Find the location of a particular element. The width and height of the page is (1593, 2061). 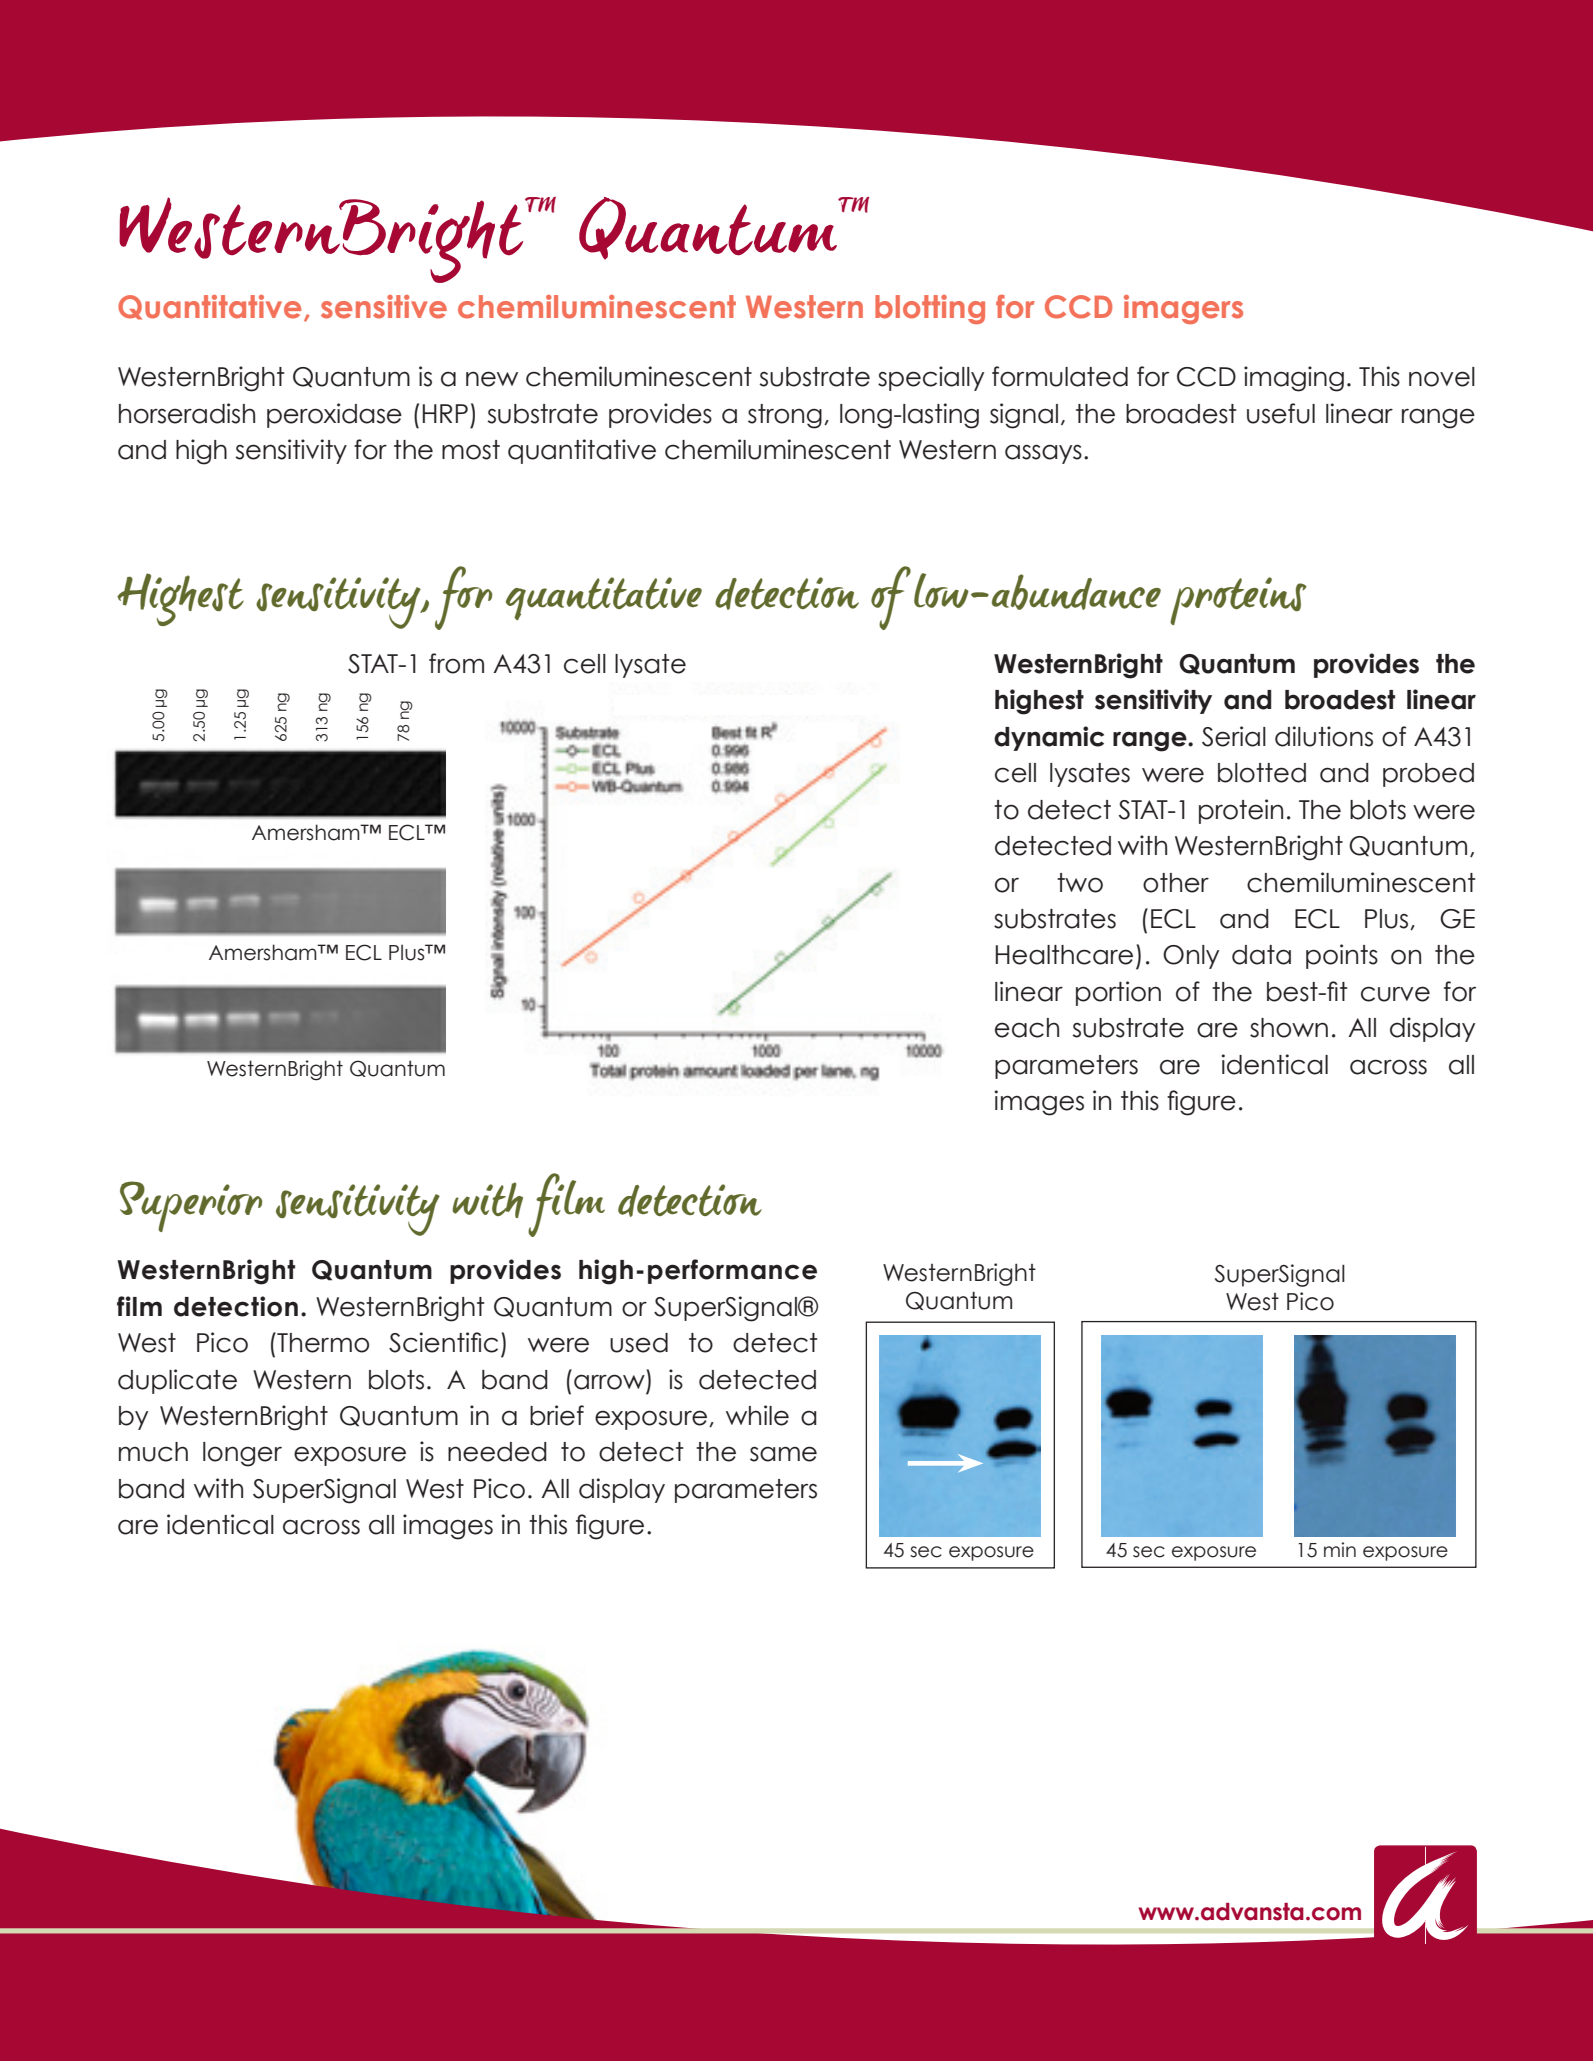

blotting is located at coordinates (930, 309).
